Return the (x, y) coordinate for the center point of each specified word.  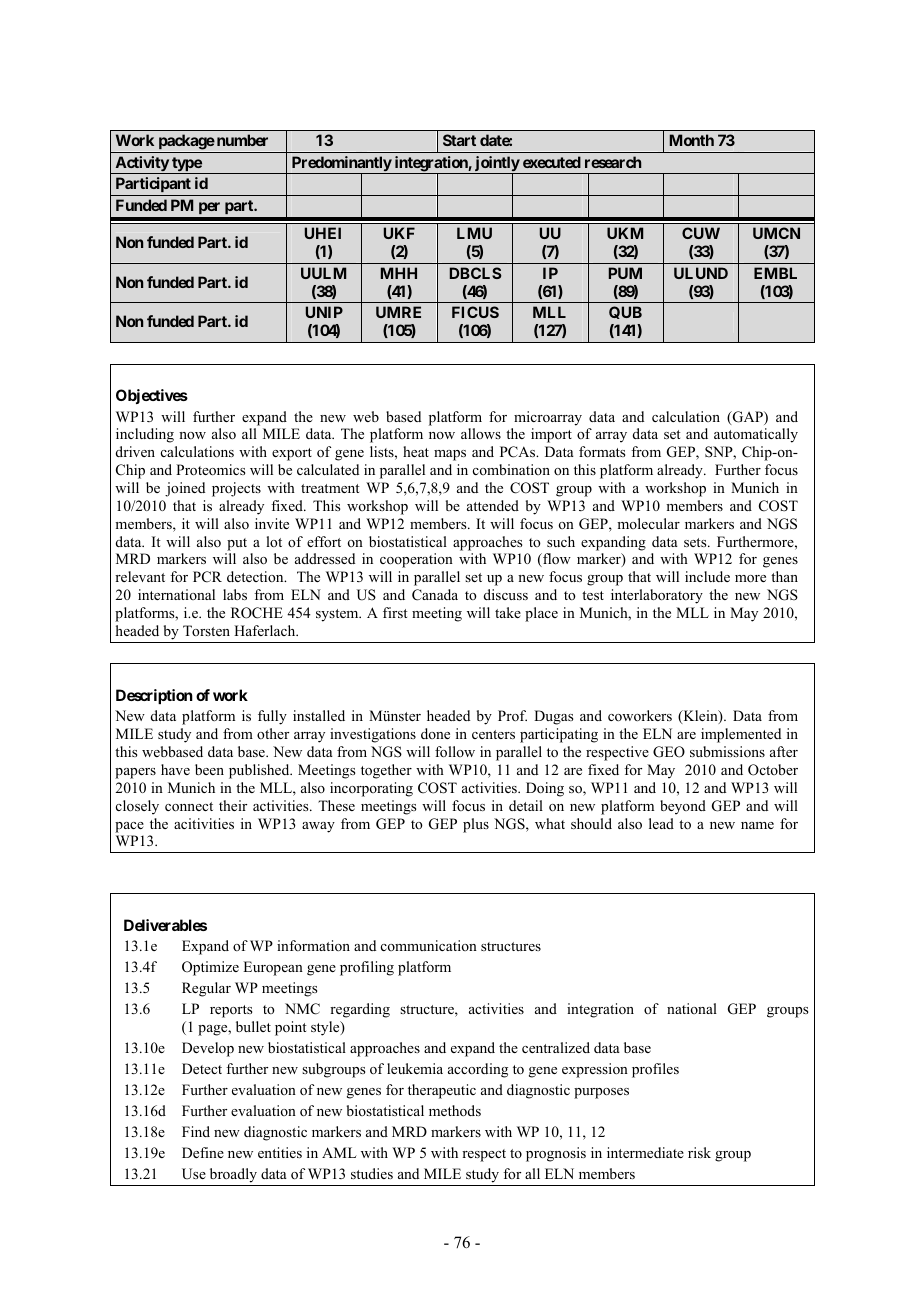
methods (455, 1110)
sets (696, 542)
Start (459, 140)
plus (476, 825)
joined (185, 489)
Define (203, 1152)
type (186, 165)
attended (493, 505)
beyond (683, 807)
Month (692, 140)
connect (189, 807)
